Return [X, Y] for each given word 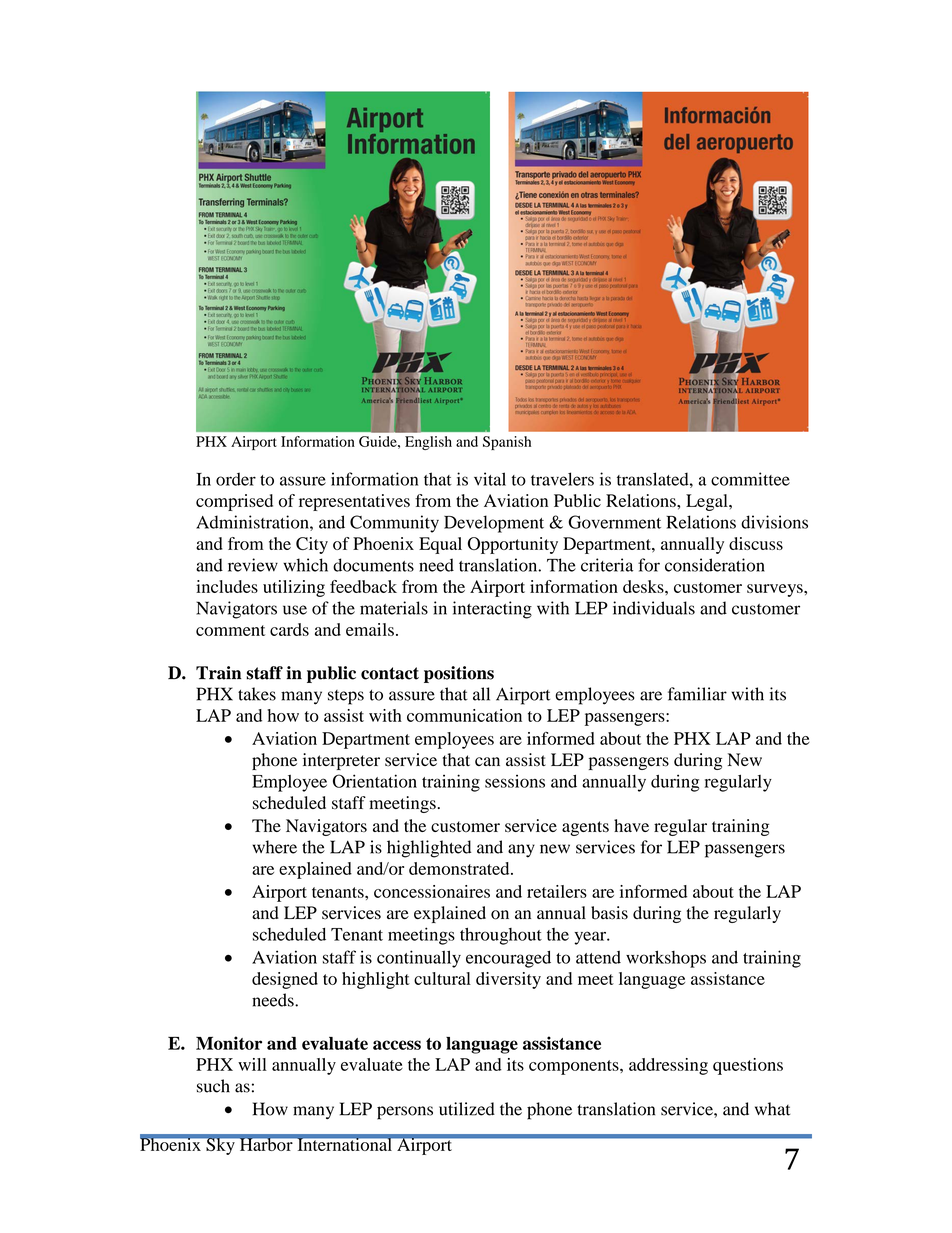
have [631, 825]
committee [750, 479]
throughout [501, 936]
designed [285, 980]
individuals [654, 608]
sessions [515, 781]
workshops [666, 959]
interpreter [341, 761]
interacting [492, 610]
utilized [467, 1109]
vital [490, 479]
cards [289, 629]
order [236, 479]
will [252, 1064]
